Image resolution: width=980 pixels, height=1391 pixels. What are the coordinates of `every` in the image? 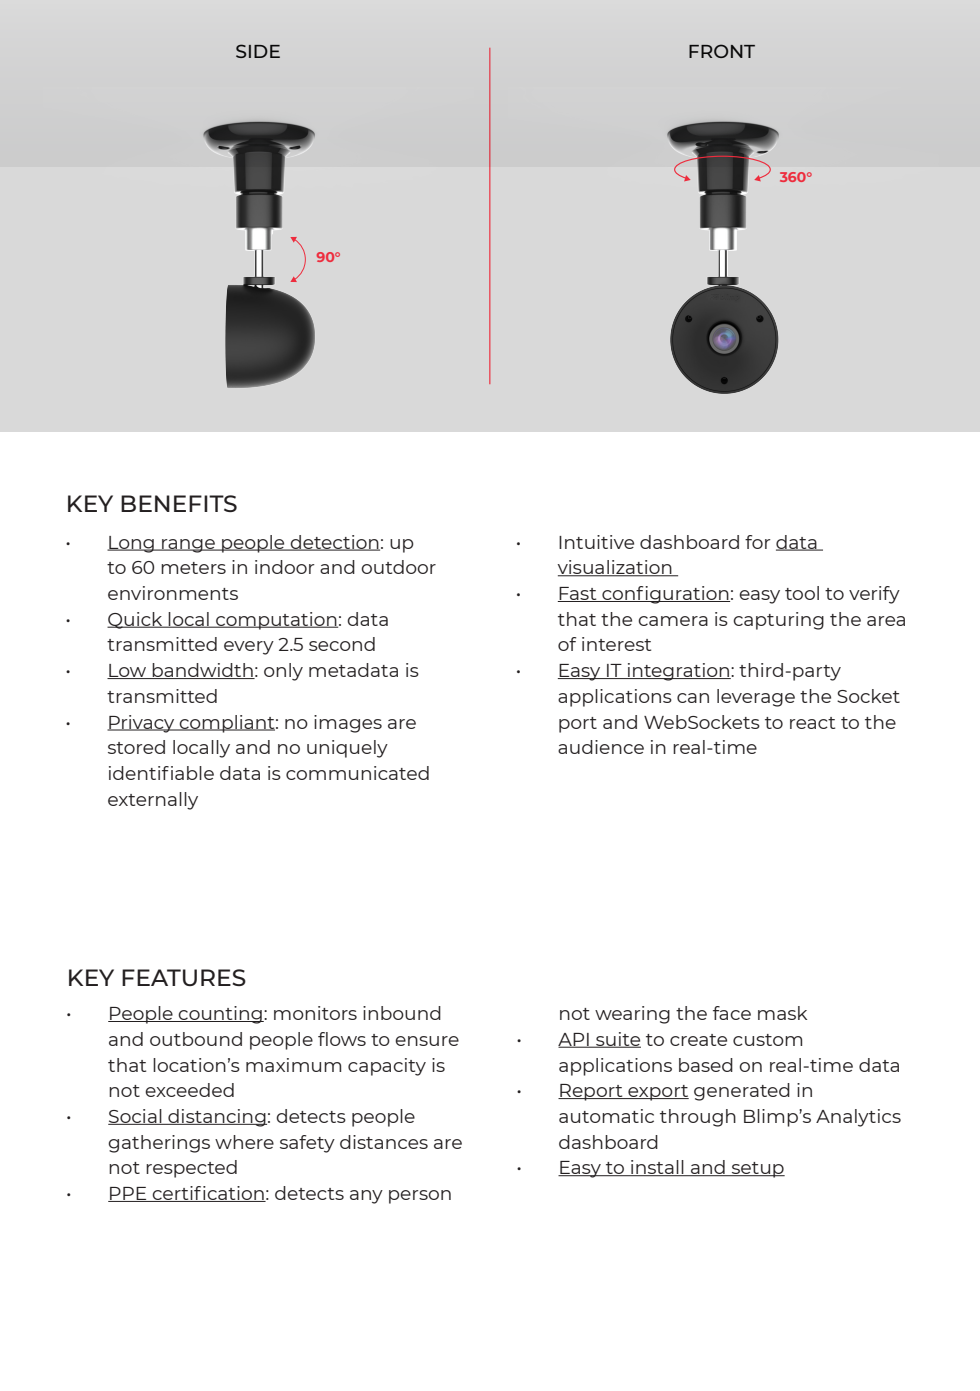 It's located at (249, 648).
